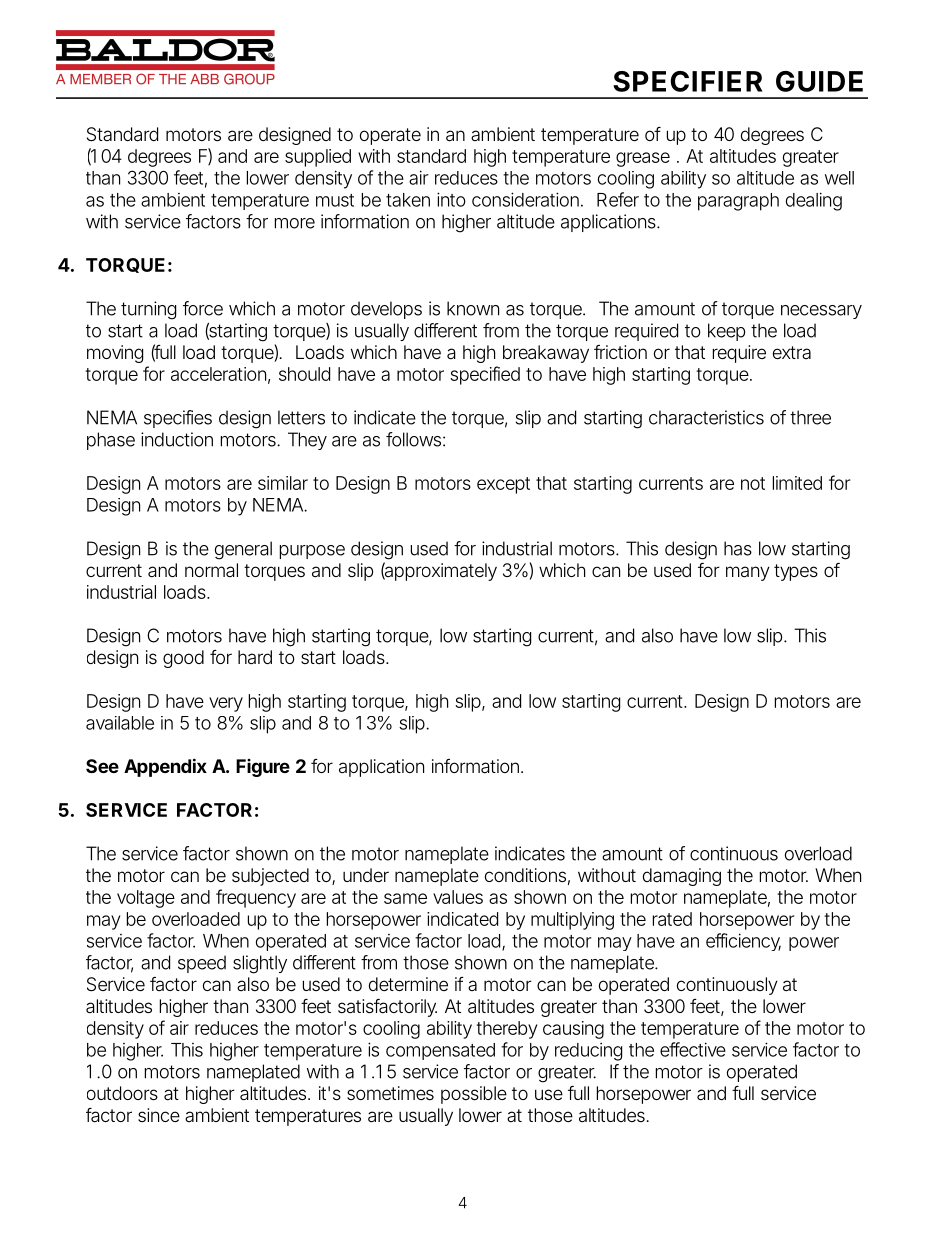 Image resolution: width=952 pixels, height=1233 pixels. I want to click on supplied, so click(318, 158).
